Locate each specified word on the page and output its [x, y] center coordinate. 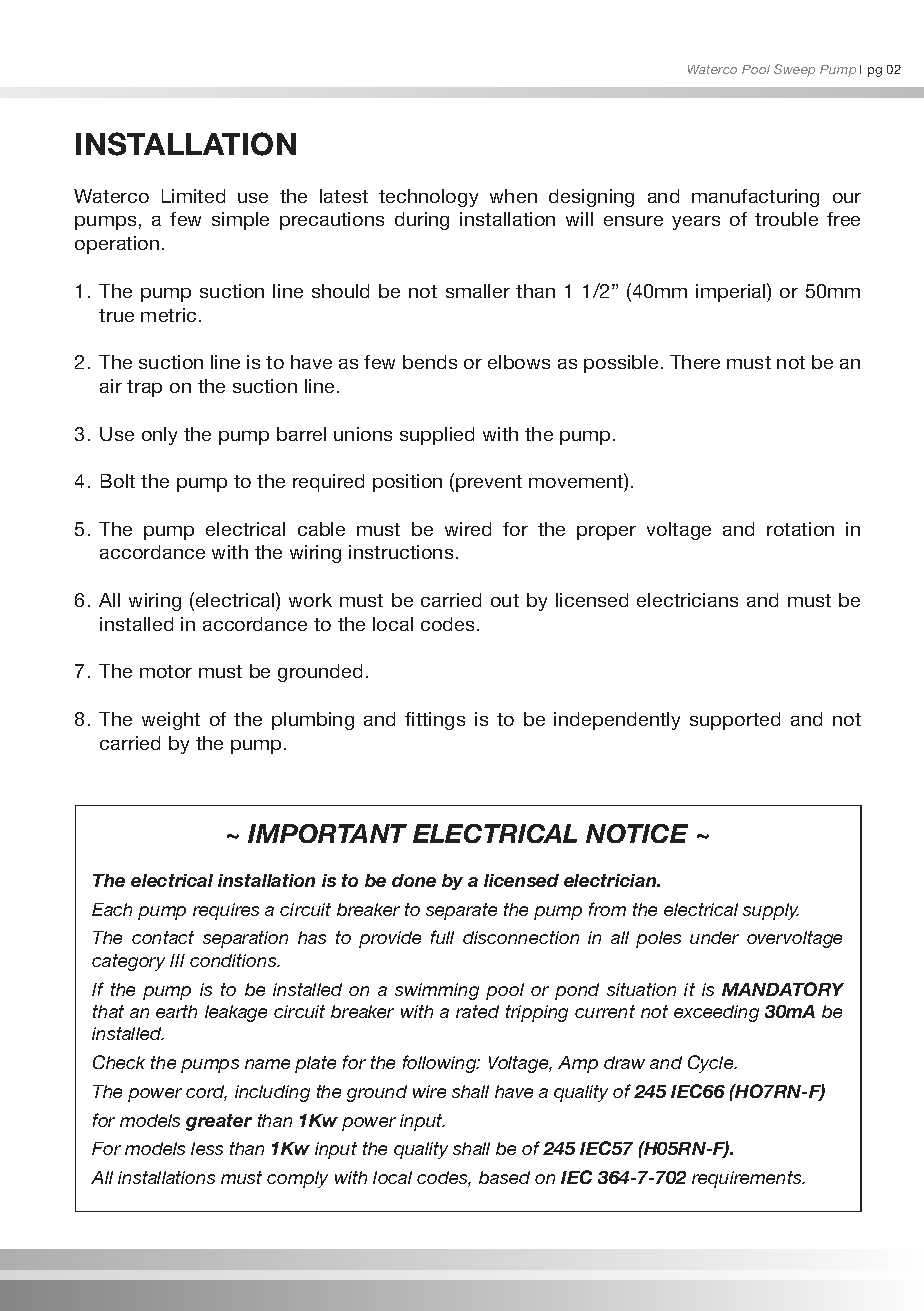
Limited [193, 196]
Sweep [794, 70]
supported [735, 721]
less [207, 1148]
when [513, 196]
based [504, 1177]
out [505, 600]
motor [166, 671]
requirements [748, 1179]
